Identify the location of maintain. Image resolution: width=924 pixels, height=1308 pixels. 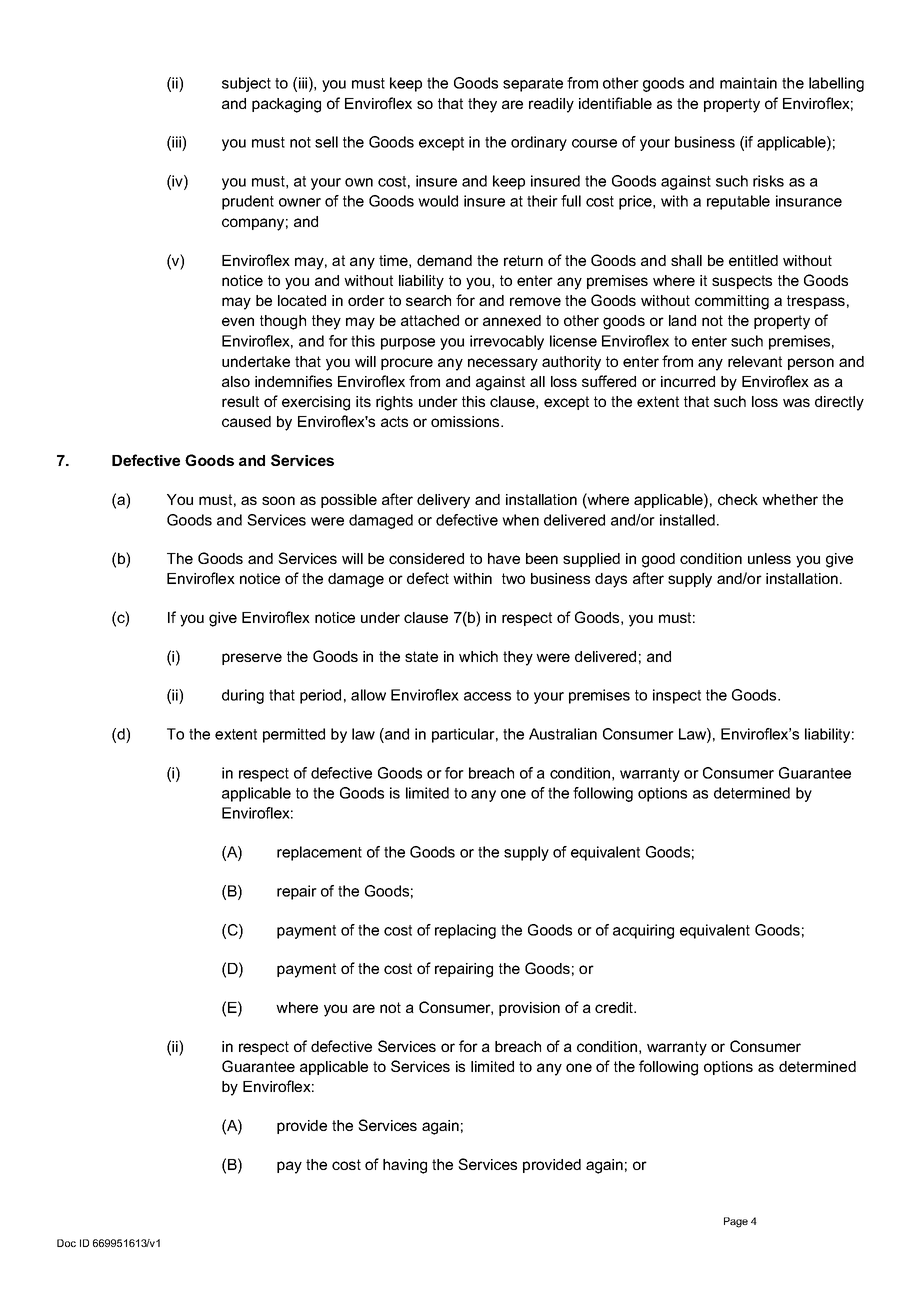
(748, 83).
